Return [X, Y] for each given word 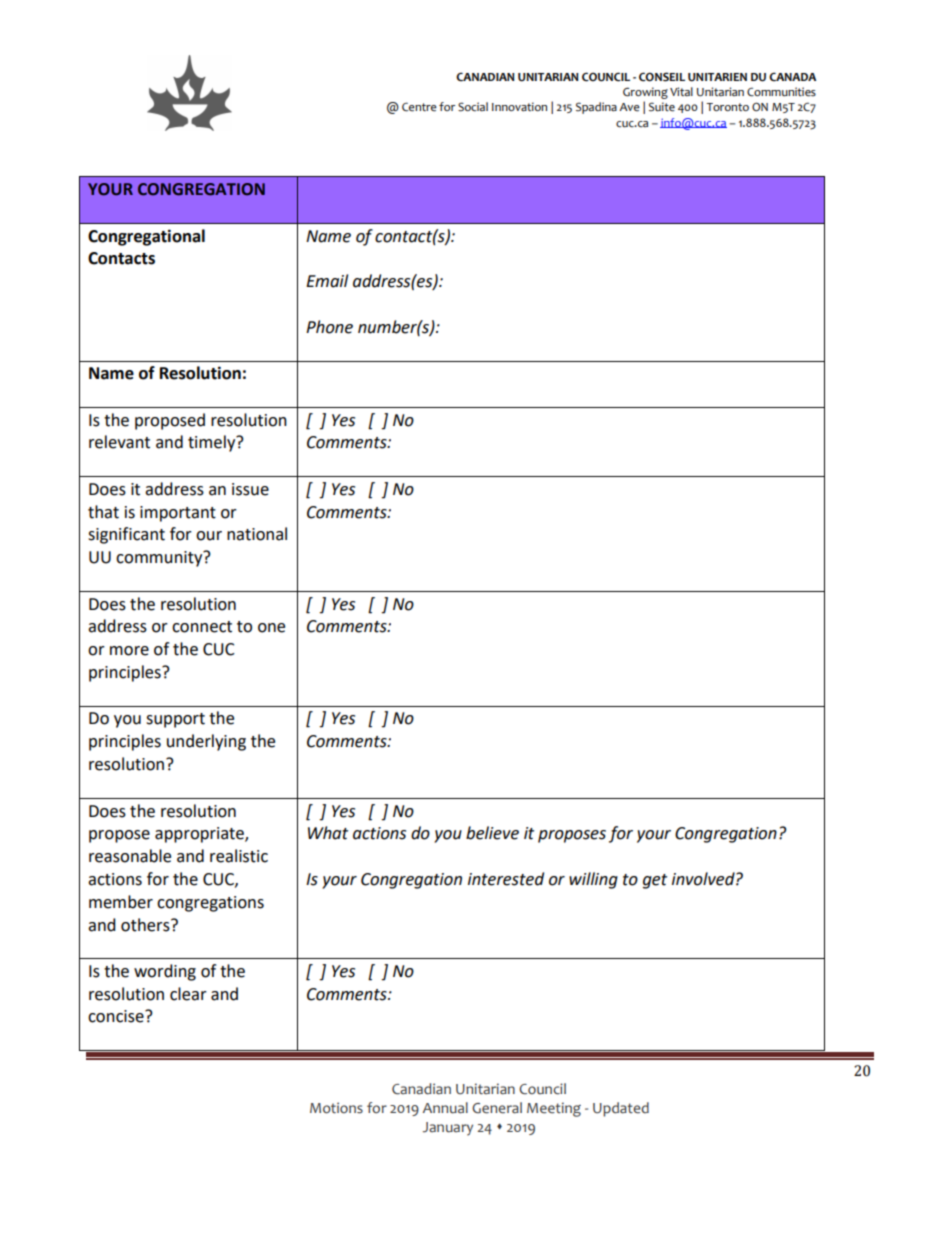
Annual [445, 1108]
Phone [329, 327]
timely [213, 443]
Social [473, 107]
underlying [206, 742]
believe [492, 833]
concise [117, 1016]
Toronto [727, 107]
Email [327, 281]
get [655, 881]
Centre [419, 107]
